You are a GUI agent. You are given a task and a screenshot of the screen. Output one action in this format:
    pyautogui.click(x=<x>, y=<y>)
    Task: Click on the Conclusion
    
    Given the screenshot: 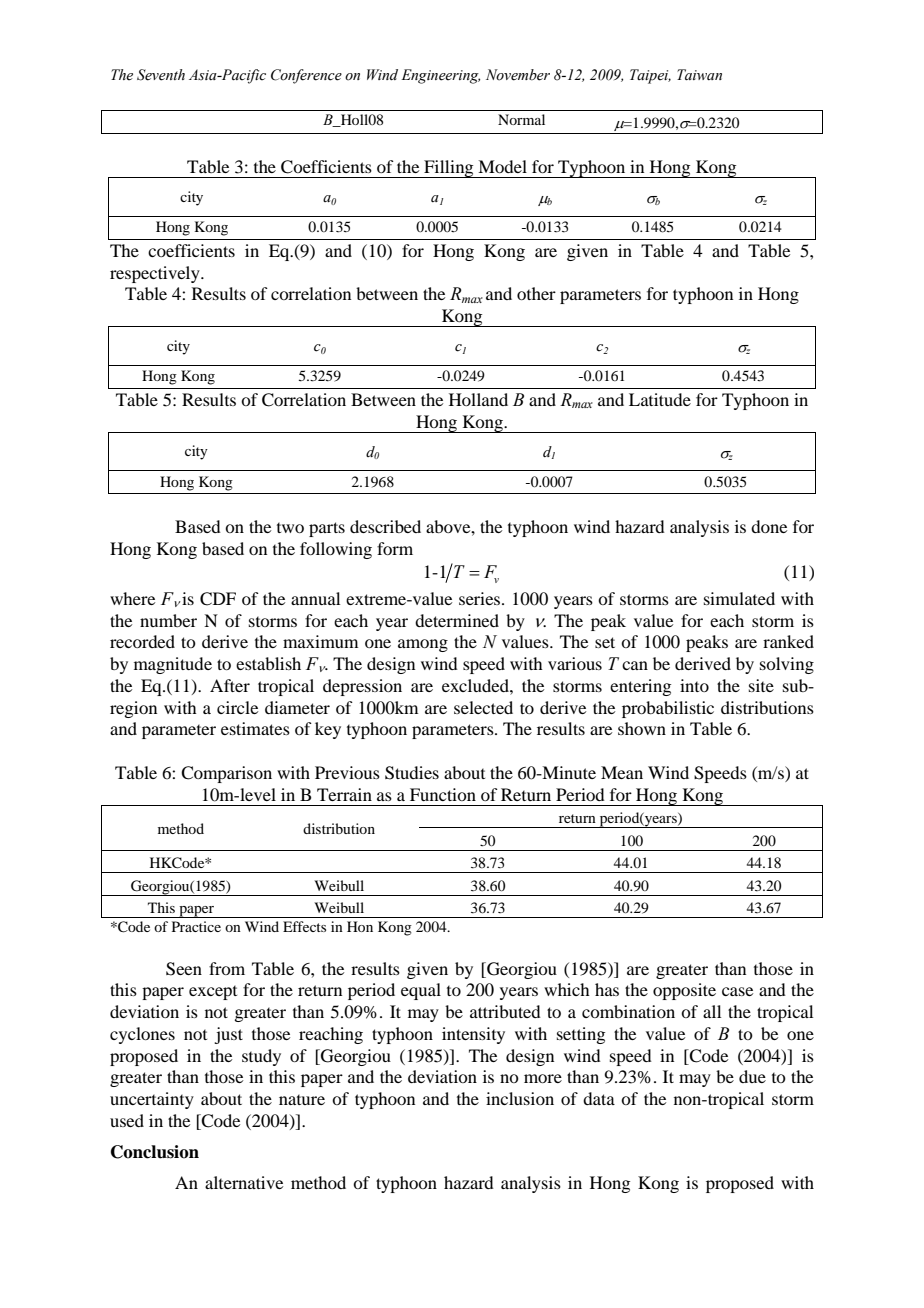 What is the action you would take?
    pyautogui.click(x=155, y=1152)
